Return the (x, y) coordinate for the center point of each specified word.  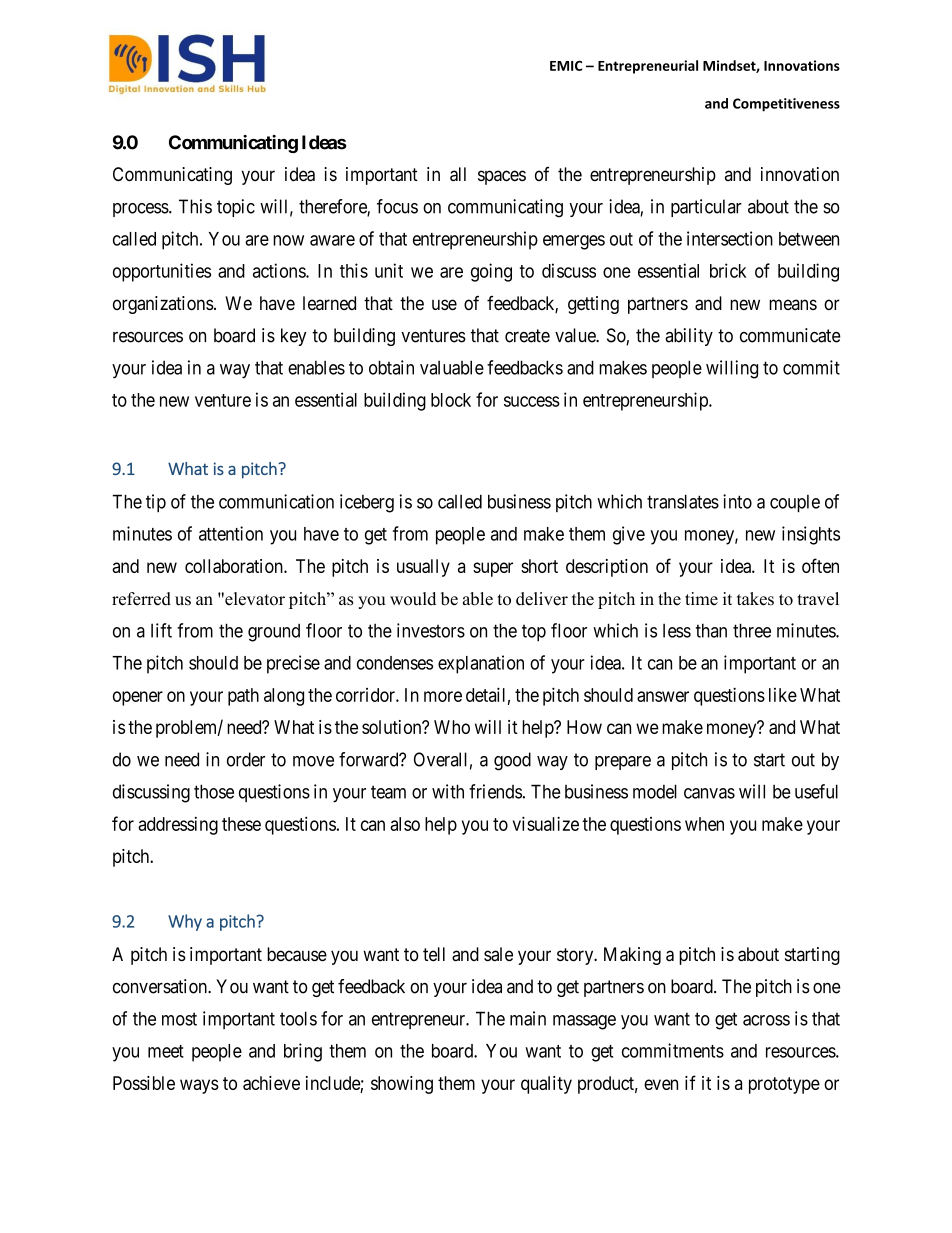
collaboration (235, 566)
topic (236, 208)
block (451, 400)
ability (689, 337)
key (293, 337)
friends (495, 791)
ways (199, 1086)
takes (755, 599)
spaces (502, 177)
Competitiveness (786, 105)
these (241, 824)
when (704, 824)
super (493, 569)
